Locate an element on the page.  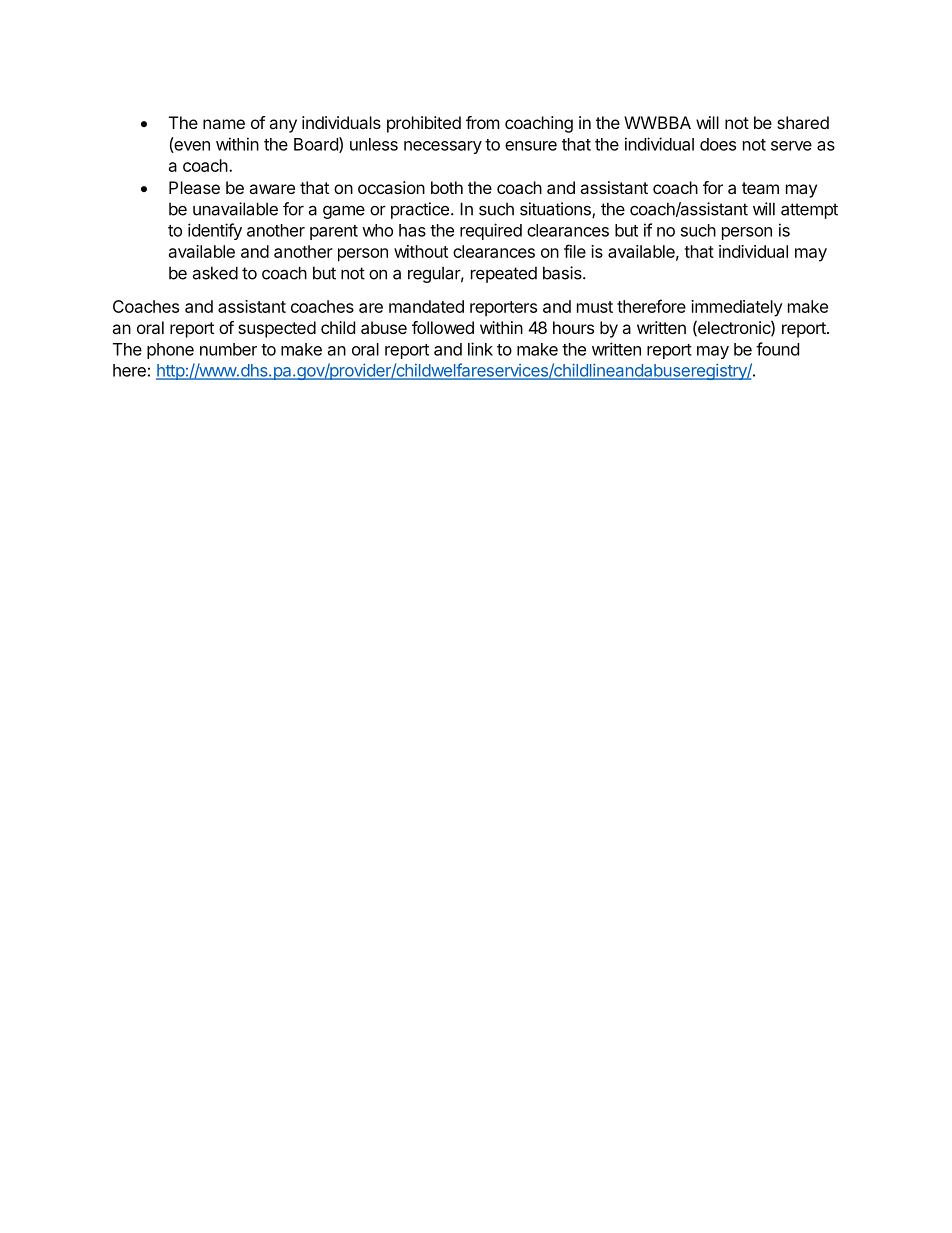
aware is located at coordinates (272, 189).
